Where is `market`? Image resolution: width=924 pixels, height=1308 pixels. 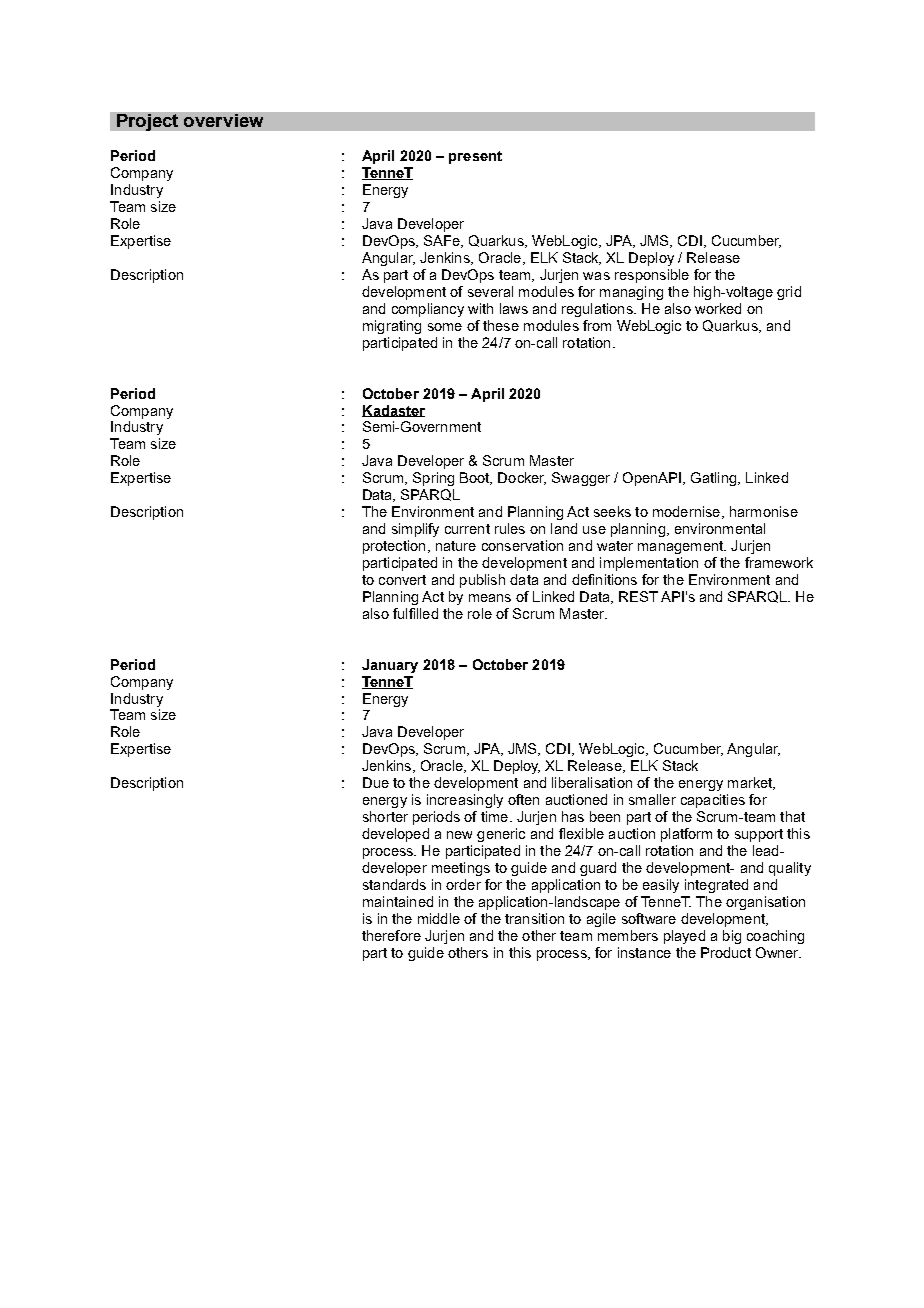 market is located at coordinates (751, 783).
